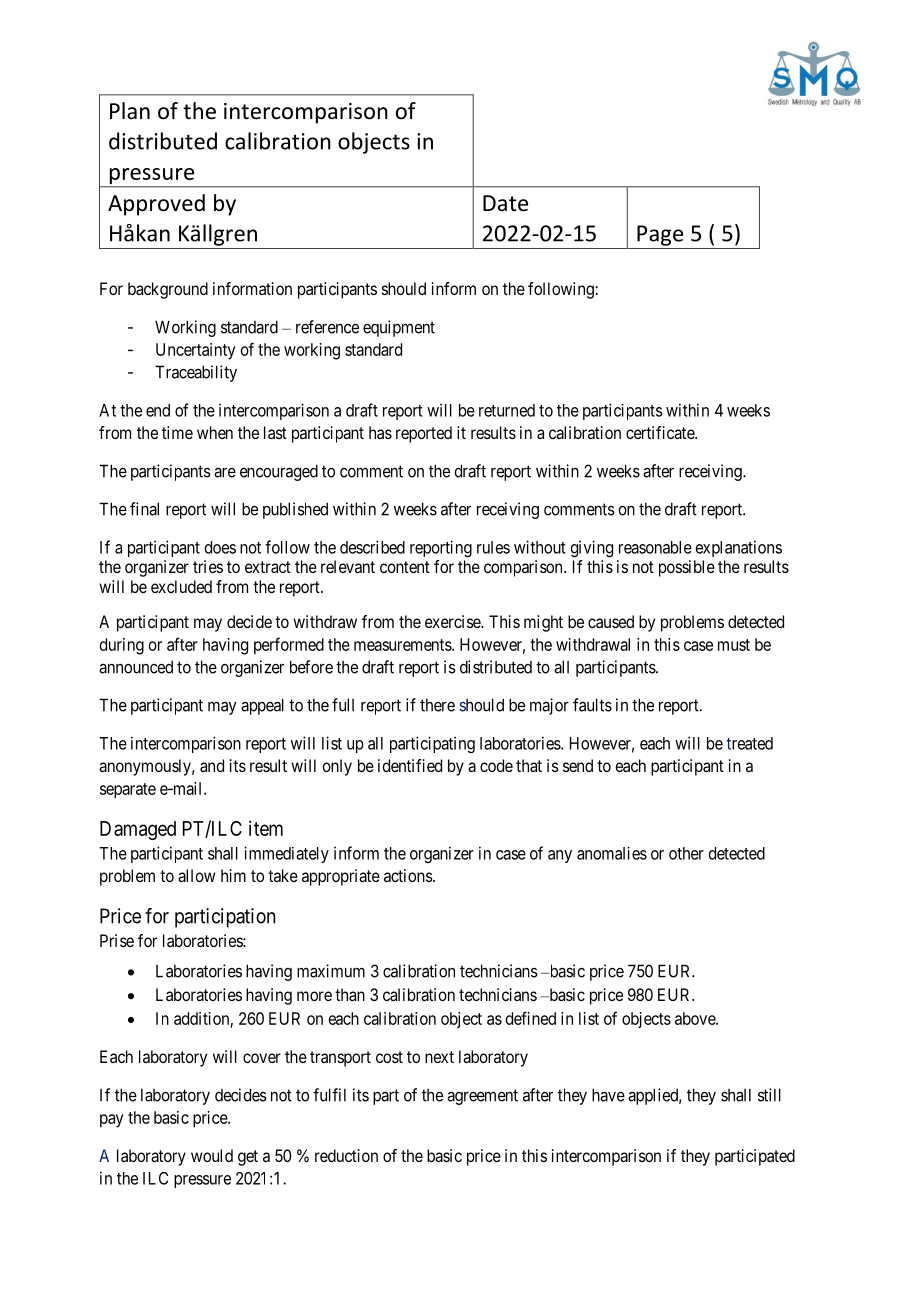 The image size is (924, 1308). What do you see at coordinates (138, 830) in the page?
I see `Damaged` at bounding box center [138, 830].
